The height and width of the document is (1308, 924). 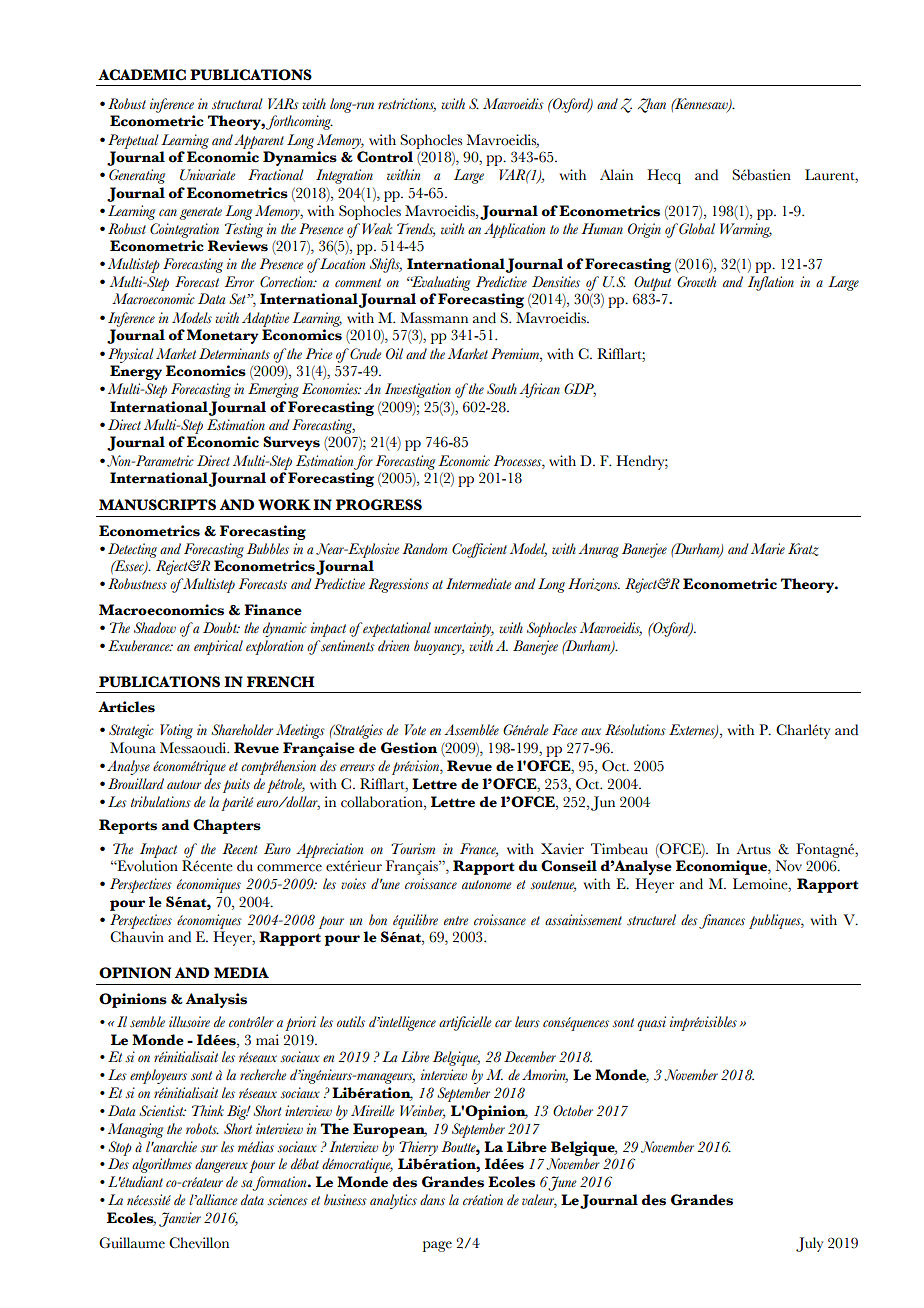 I want to click on Tourism, so click(x=413, y=849).
